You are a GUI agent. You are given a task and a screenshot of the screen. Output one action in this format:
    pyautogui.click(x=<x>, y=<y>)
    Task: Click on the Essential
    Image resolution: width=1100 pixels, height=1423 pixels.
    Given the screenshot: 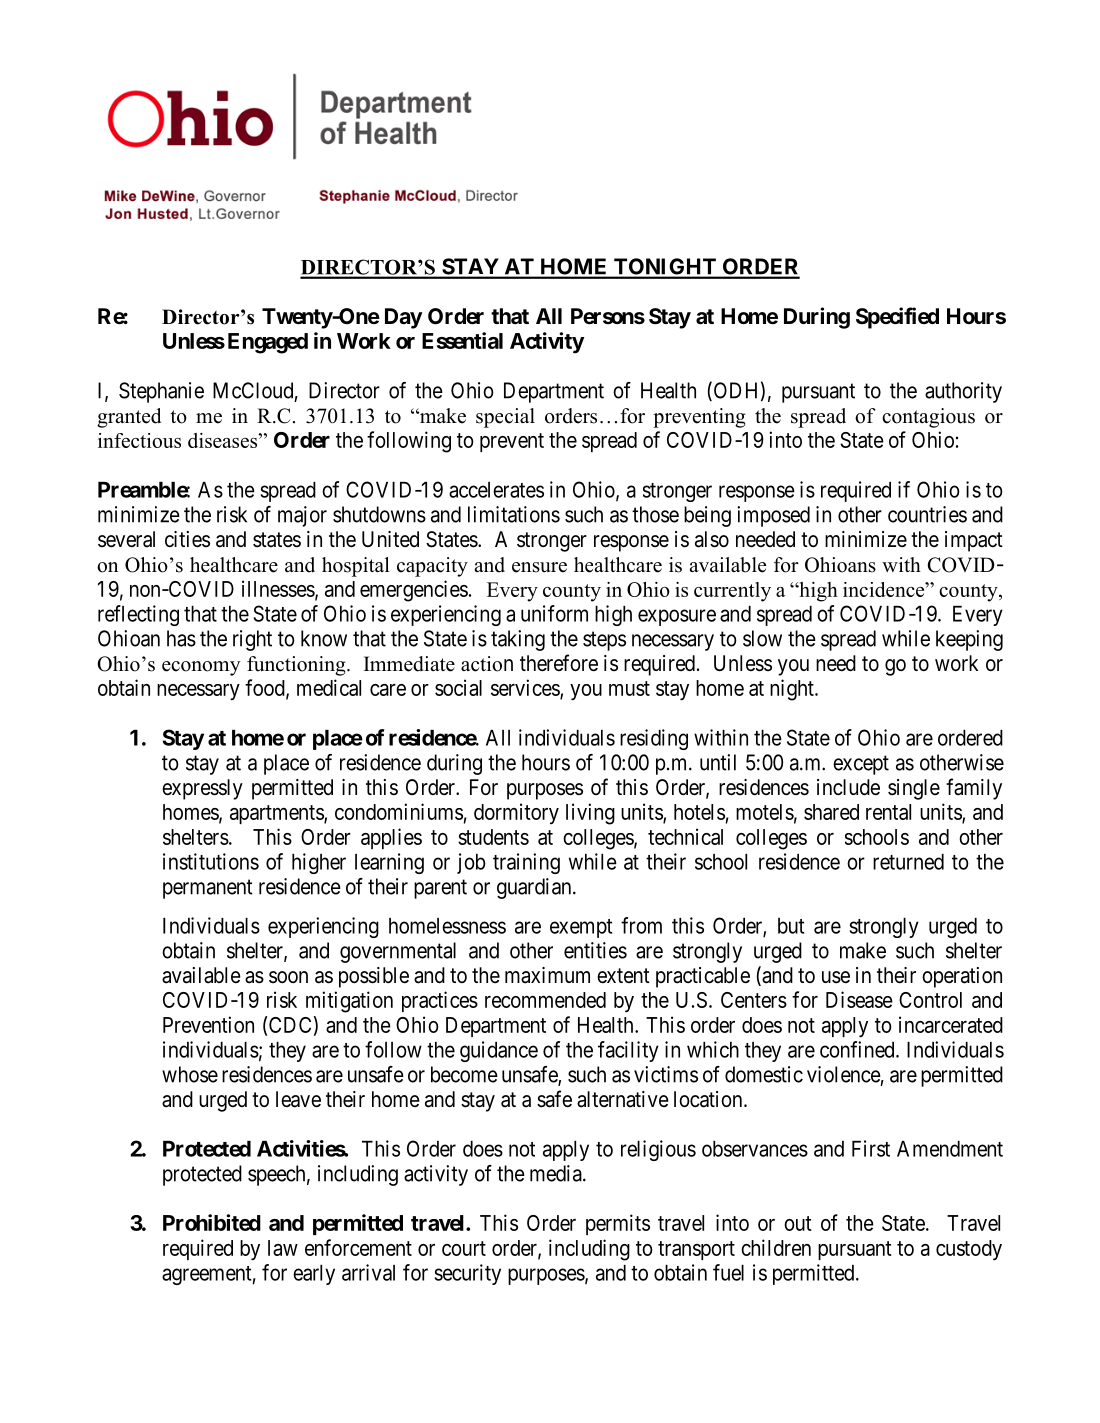 What is the action you would take?
    pyautogui.click(x=462, y=340)
